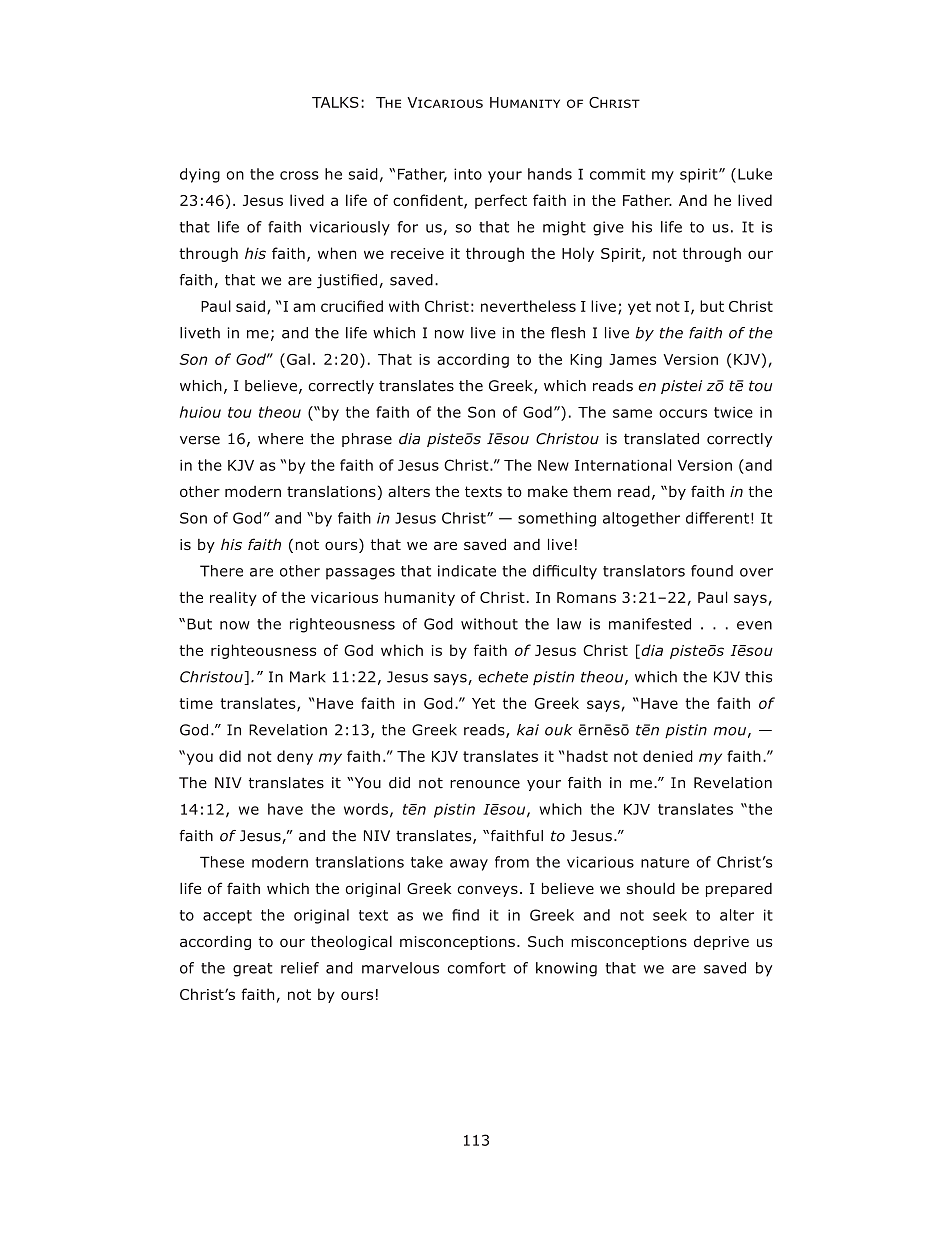 The height and width of the image is (1233, 952). I want to click on deprive, so click(721, 942).
